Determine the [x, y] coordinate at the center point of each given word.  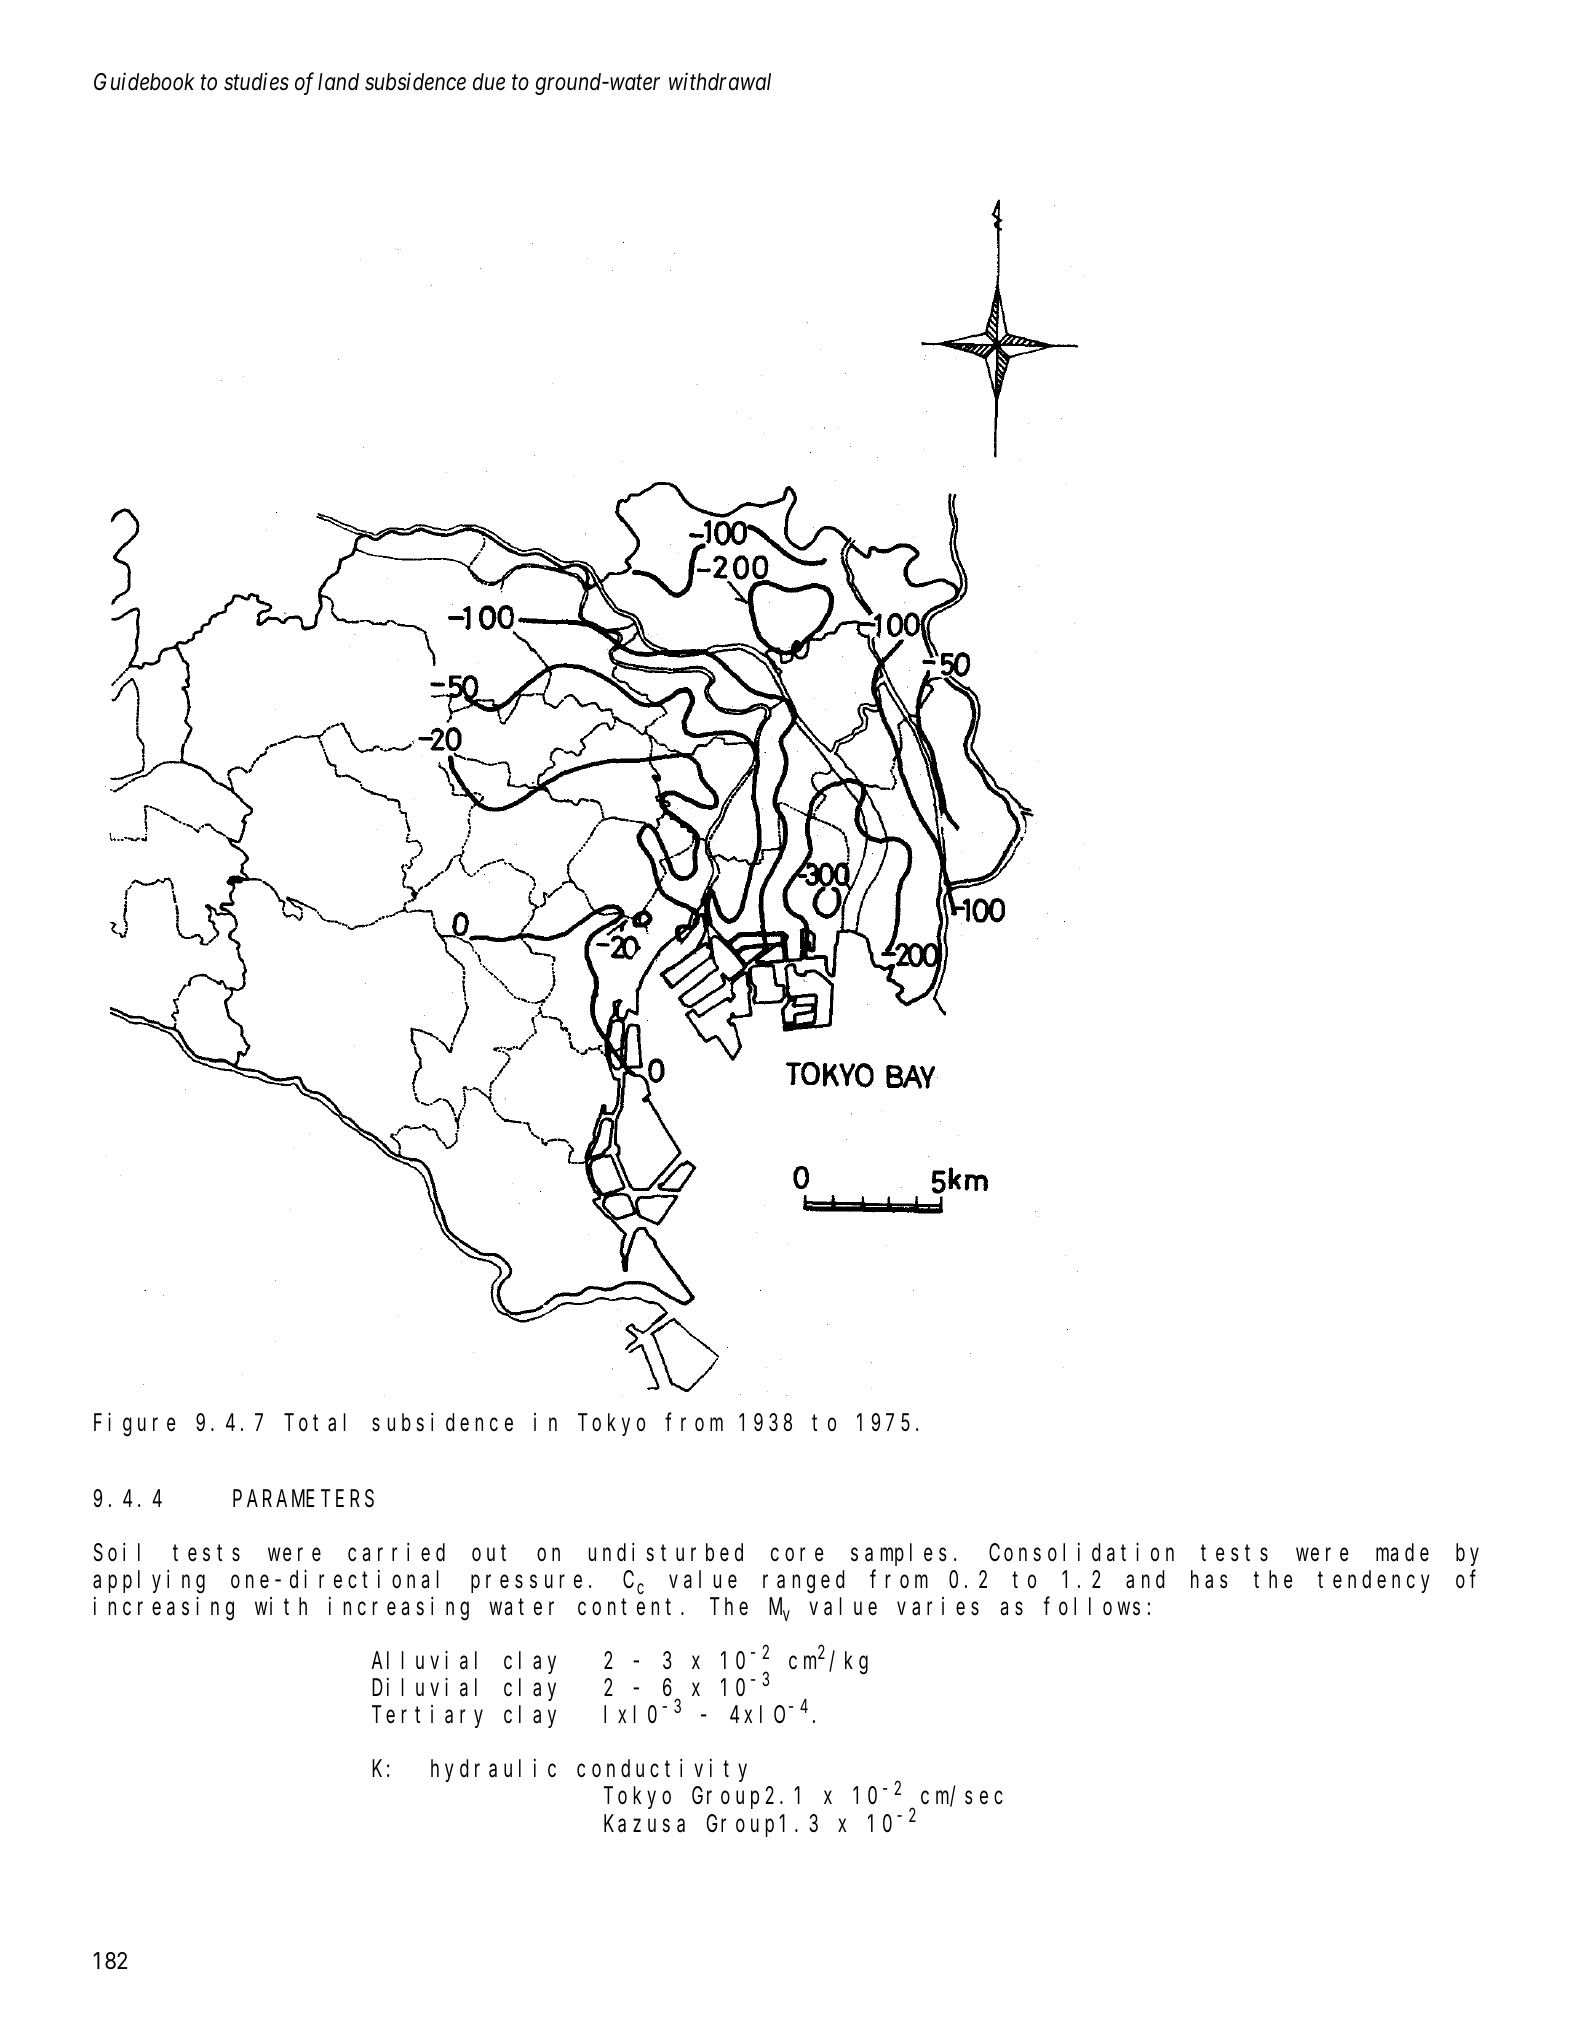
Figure [134, 1425]
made [1402, 1553]
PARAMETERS [303, 1499]
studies [256, 81]
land [338, 81]
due [489, 82]
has [1209, 1580]
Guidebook [144, 81]
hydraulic [493, 1770]
